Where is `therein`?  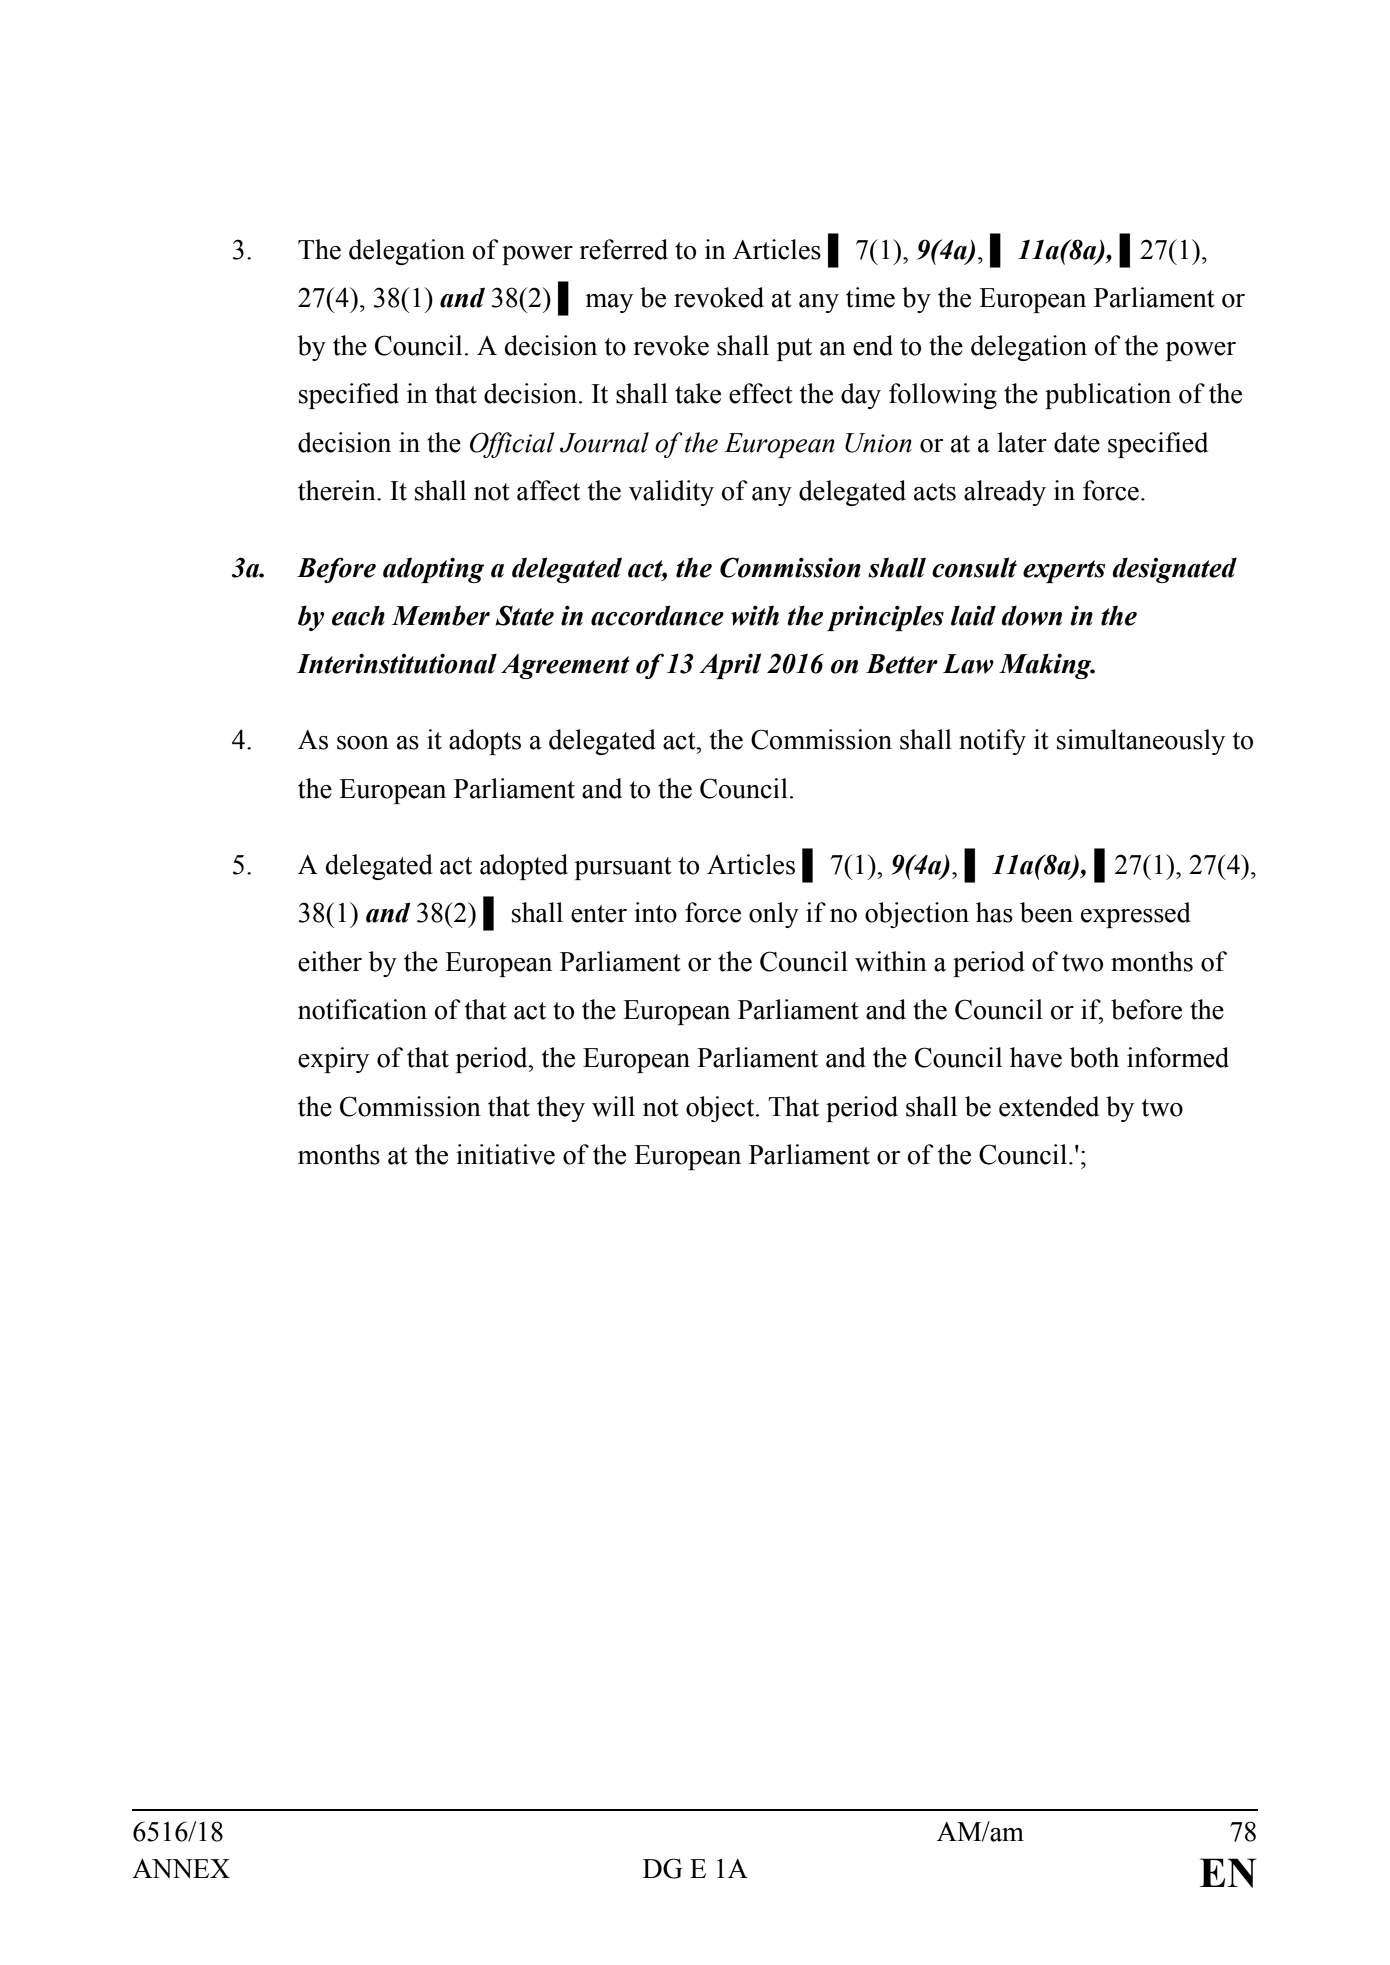
therein is located at coordinates (338, 490).
